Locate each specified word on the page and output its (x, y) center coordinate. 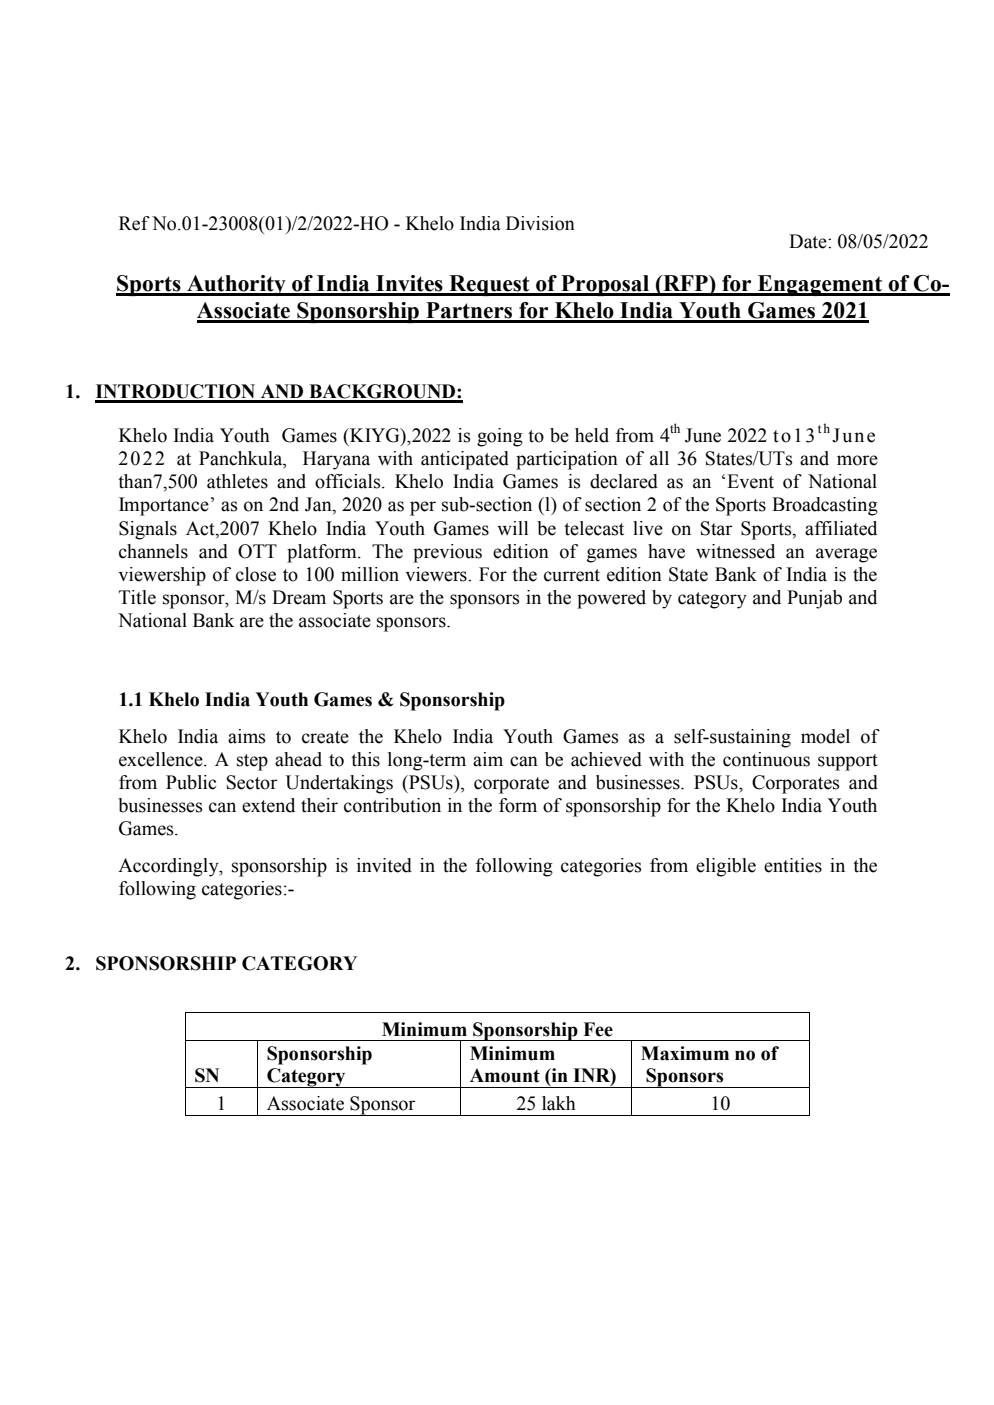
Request (489, 285)
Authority (236, 285)
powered (611, 599)
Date (809, 241)
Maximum (685, 1053)
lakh (559, 1103)
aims (247, 736)
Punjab (814, 599)
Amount (505, 1075)
